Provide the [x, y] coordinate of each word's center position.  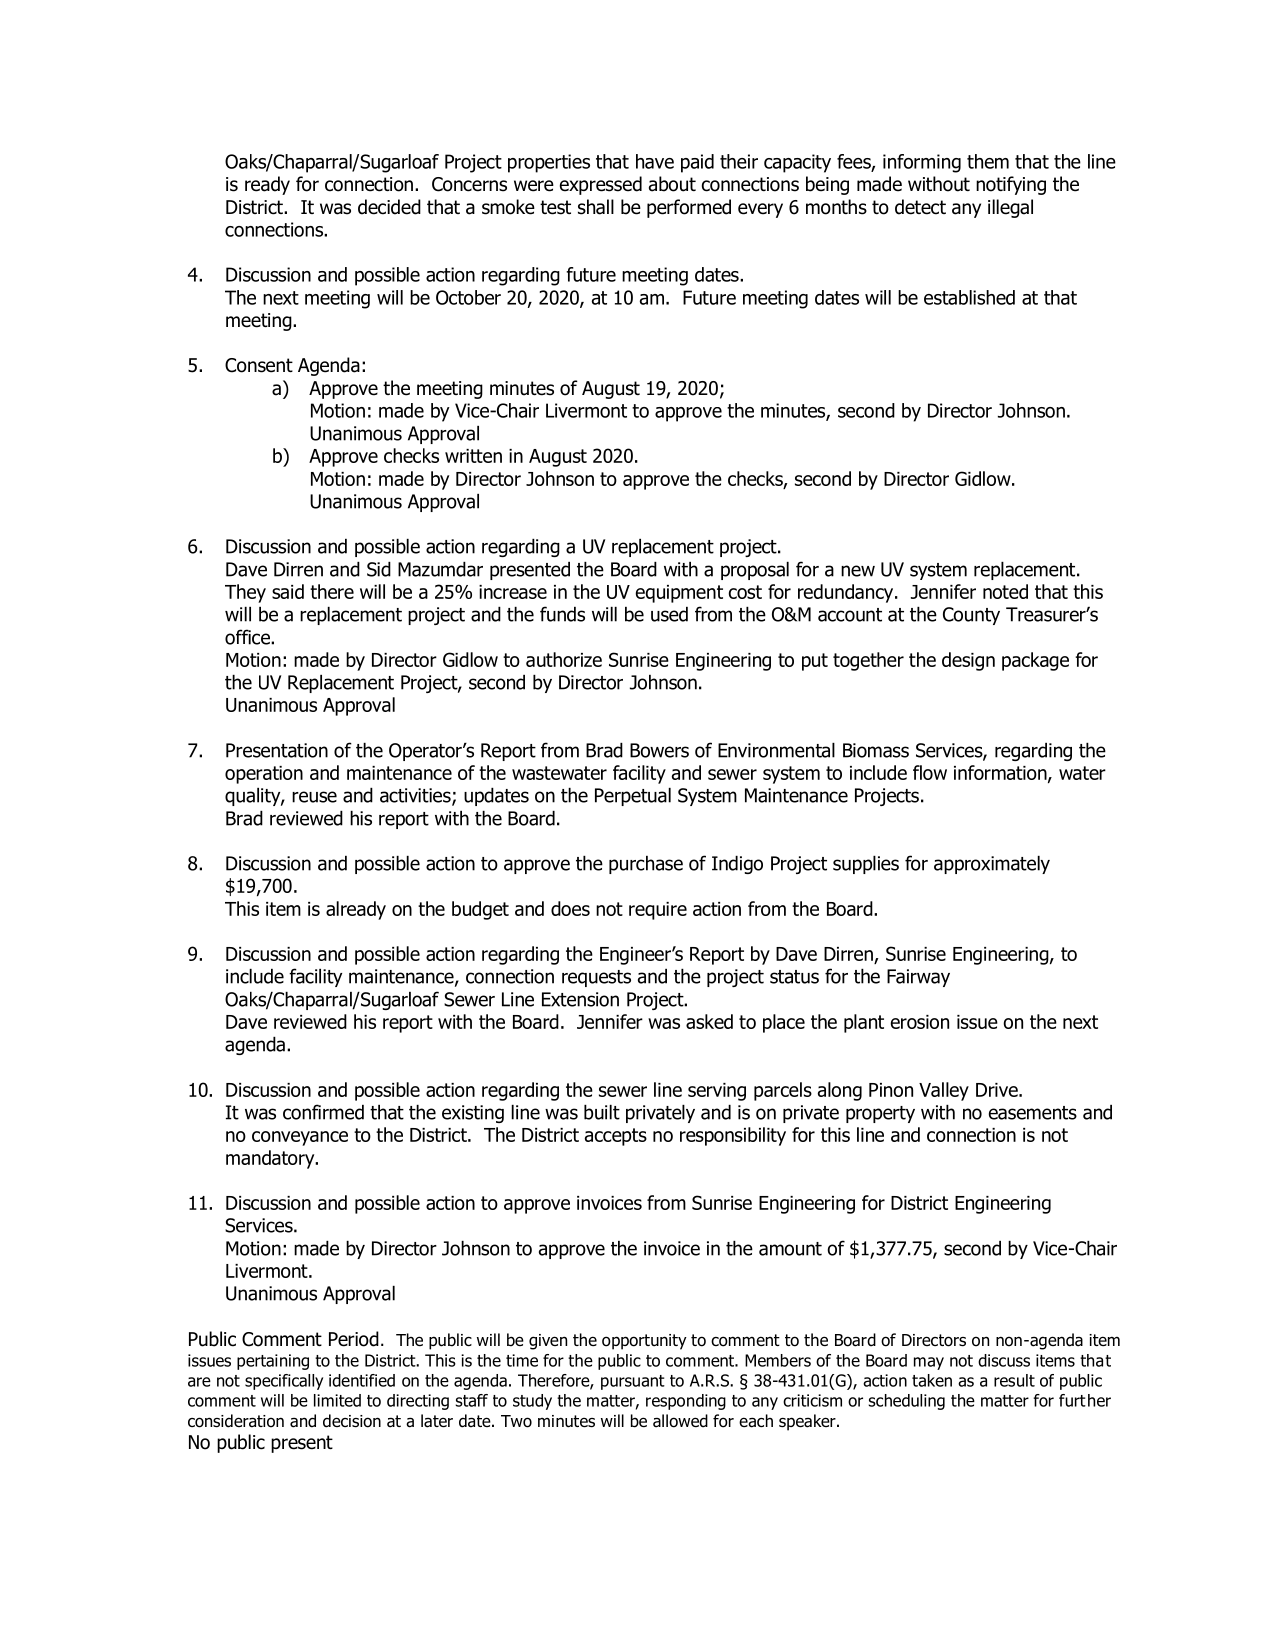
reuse [314, 797]
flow [930, 772]
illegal [1010, 208]
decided [389, 207]
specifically [284, 1382]
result [1014, 1380]
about [672, 184]
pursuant [633, 1382]
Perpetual [633, 797]
